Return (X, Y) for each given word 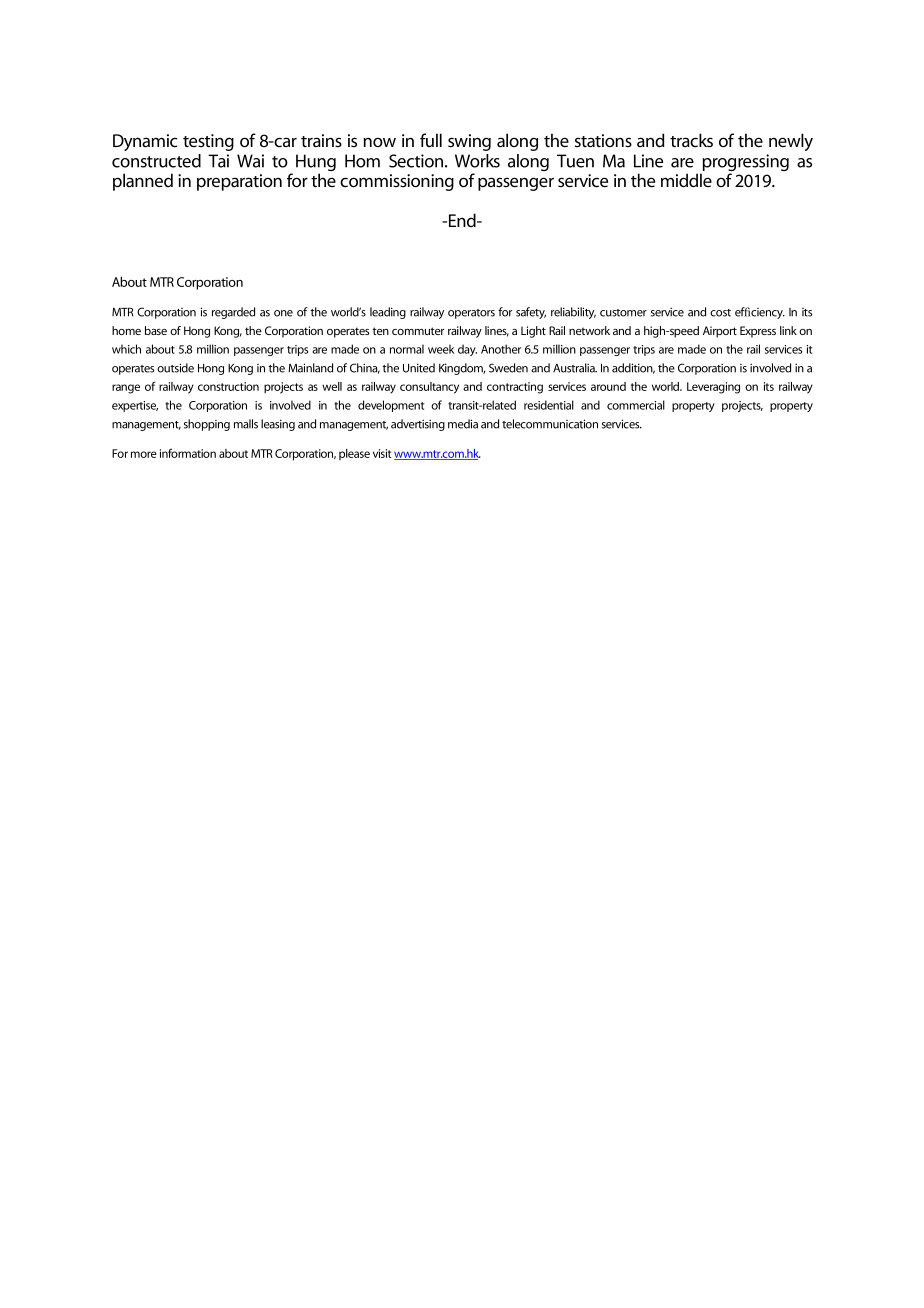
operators (471, 314)
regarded (233, 313)
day (467, 350)
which (126, 349)
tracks (691, 140)
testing (208, 142)
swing (469, 142)
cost (720, 313)
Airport (720, 332)
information (188, 453)
